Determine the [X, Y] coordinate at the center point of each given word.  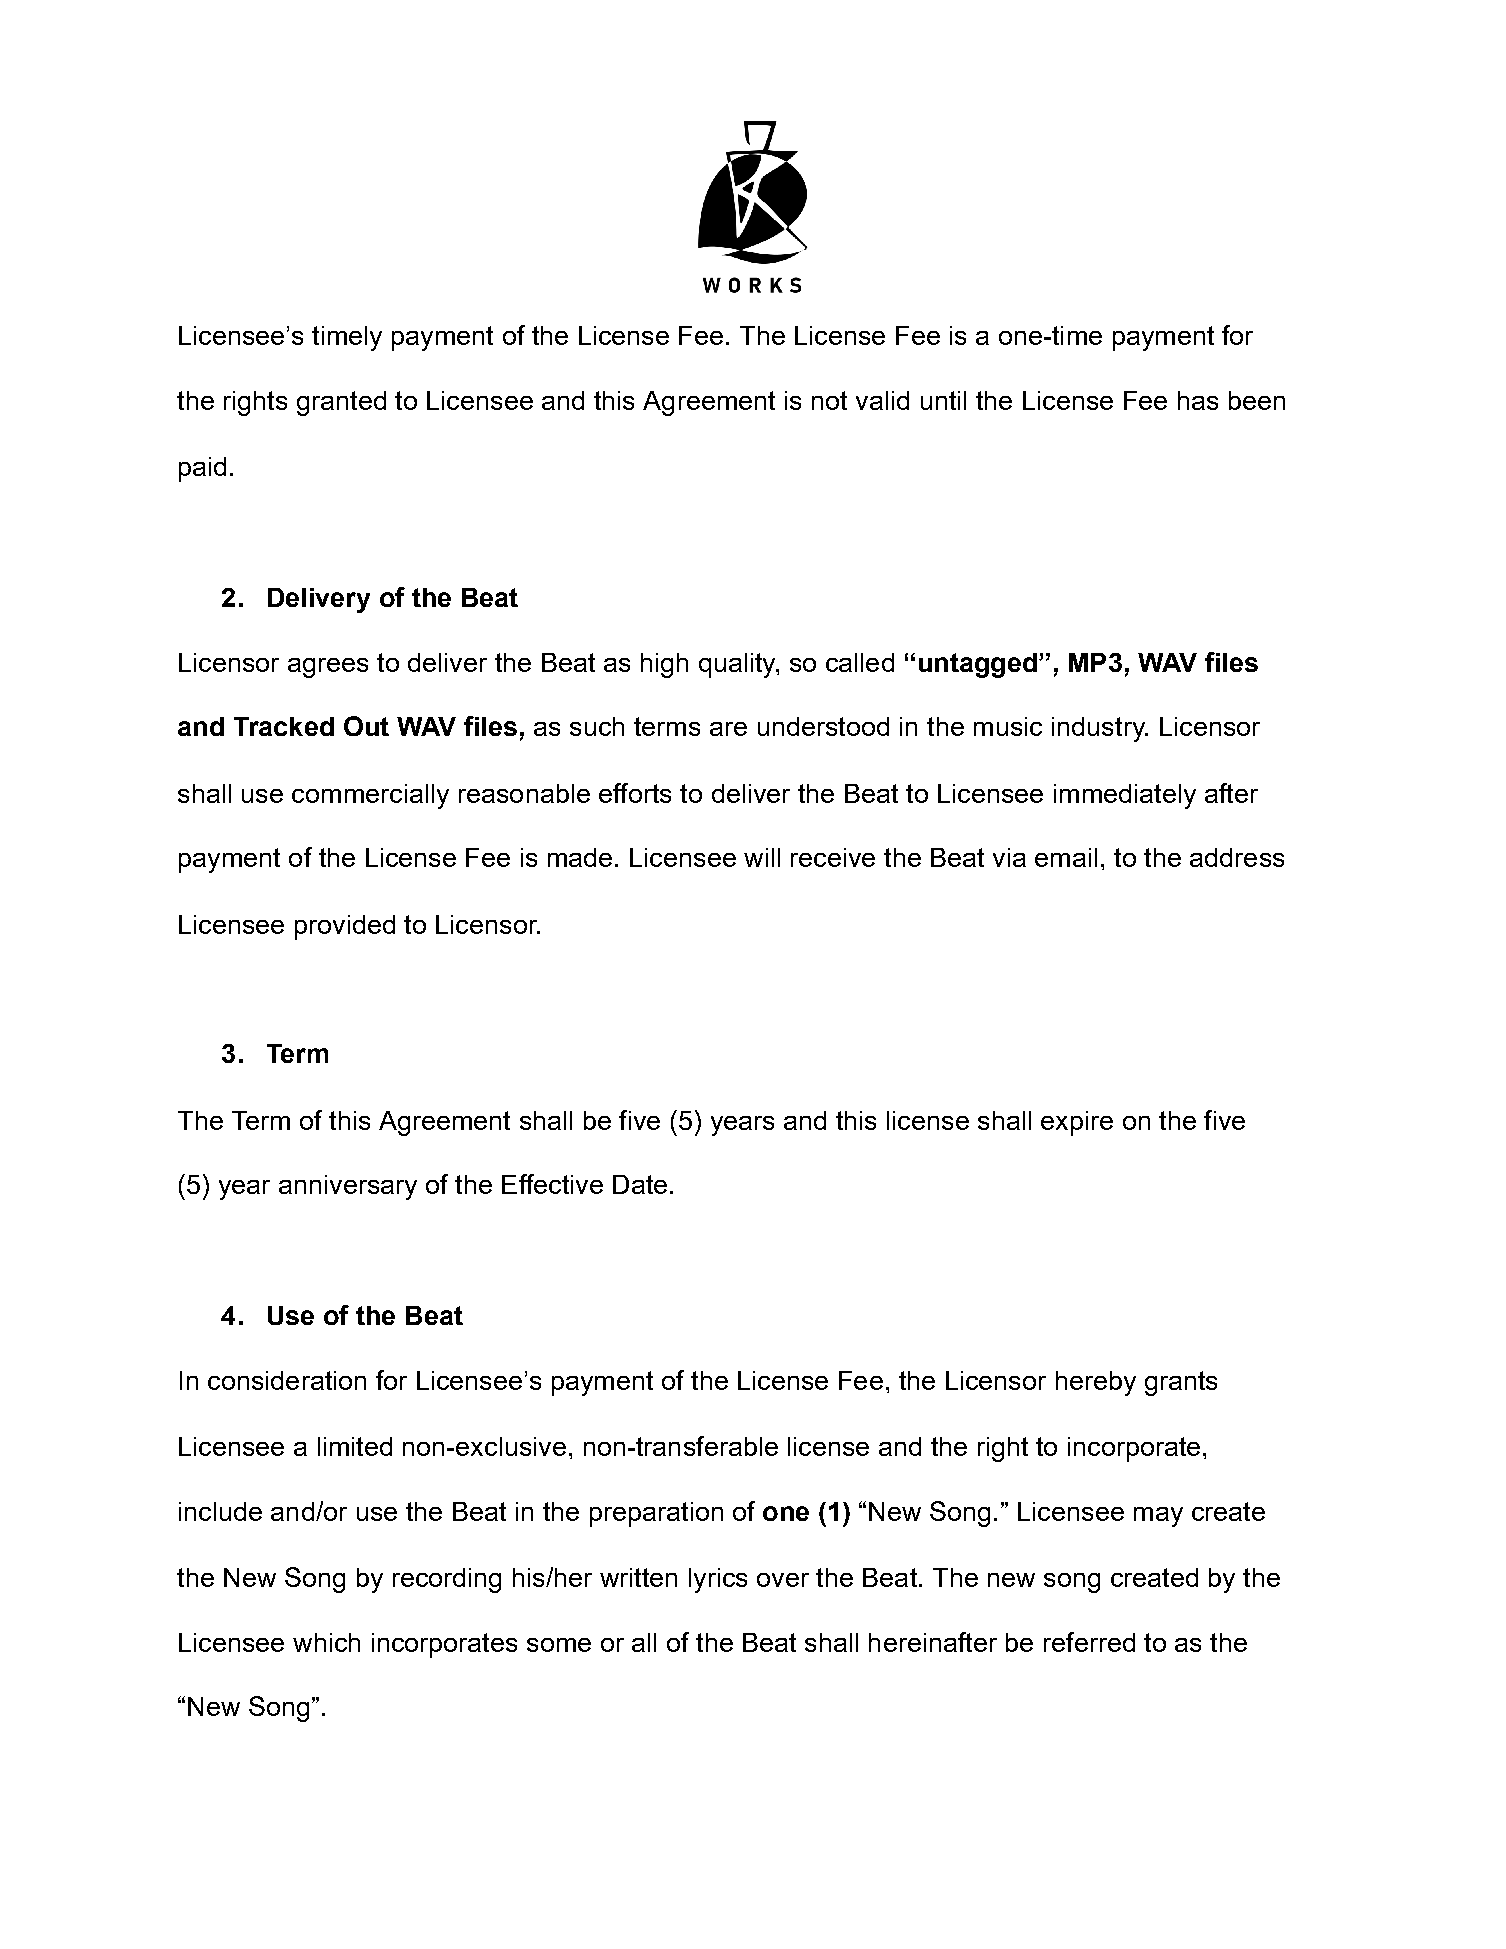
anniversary [348, 1187]
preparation [656, 1514]
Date [640, 1184]
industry [1099, 729]
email [1066, 857]
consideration [287, 1380]
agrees [328, 668]
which [326, 1642]
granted [341, 403]
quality [738, 665]
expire [1077, 1123]
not [829, 400]
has [1198, 400]
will [762, 857]
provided [345, 927]
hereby [1096, 1383]
